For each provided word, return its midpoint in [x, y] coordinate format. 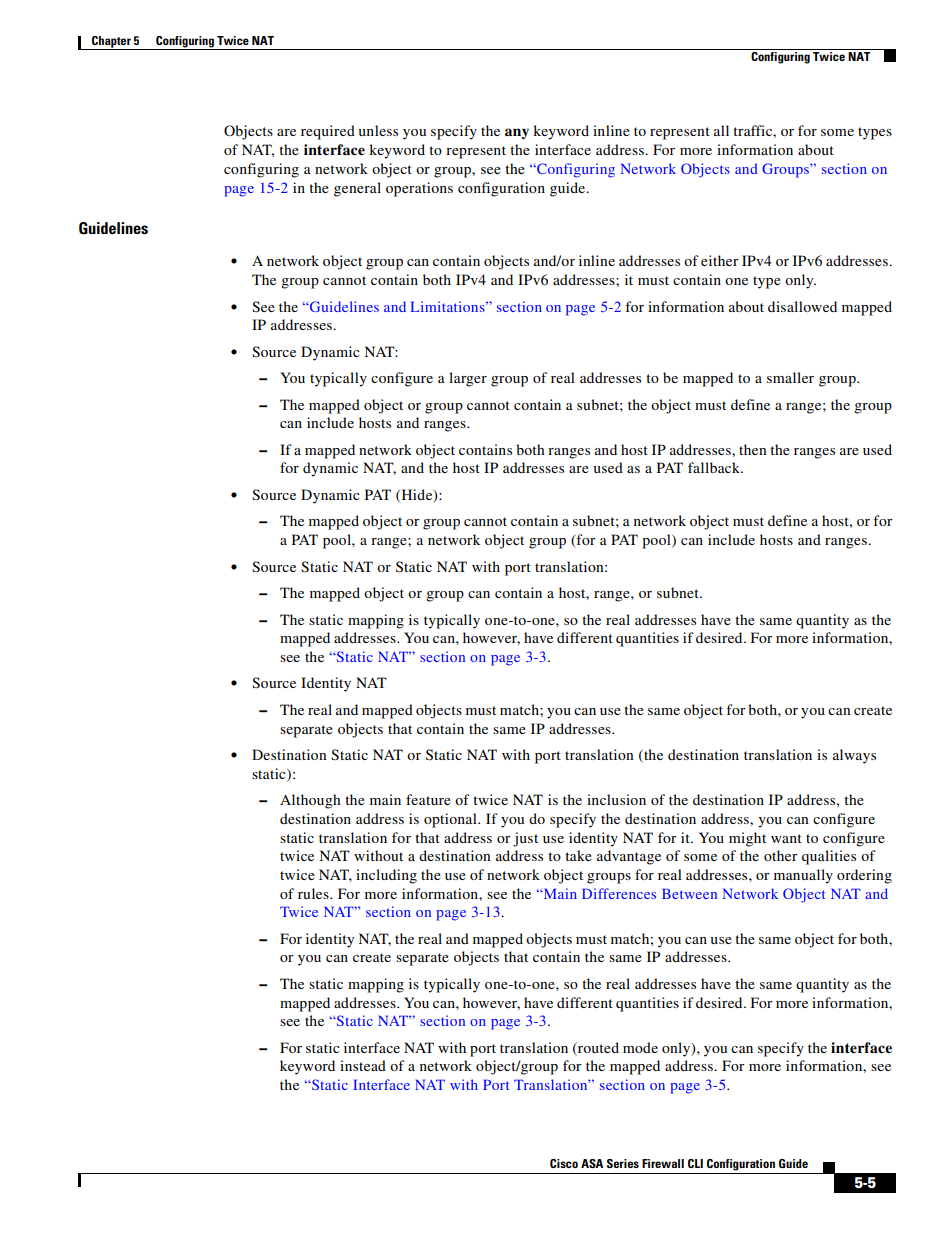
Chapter [111, 43]
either [720, 260]
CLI [695, 1163]
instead [363, 1065]
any [517, 133]
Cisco [564, 1163]
